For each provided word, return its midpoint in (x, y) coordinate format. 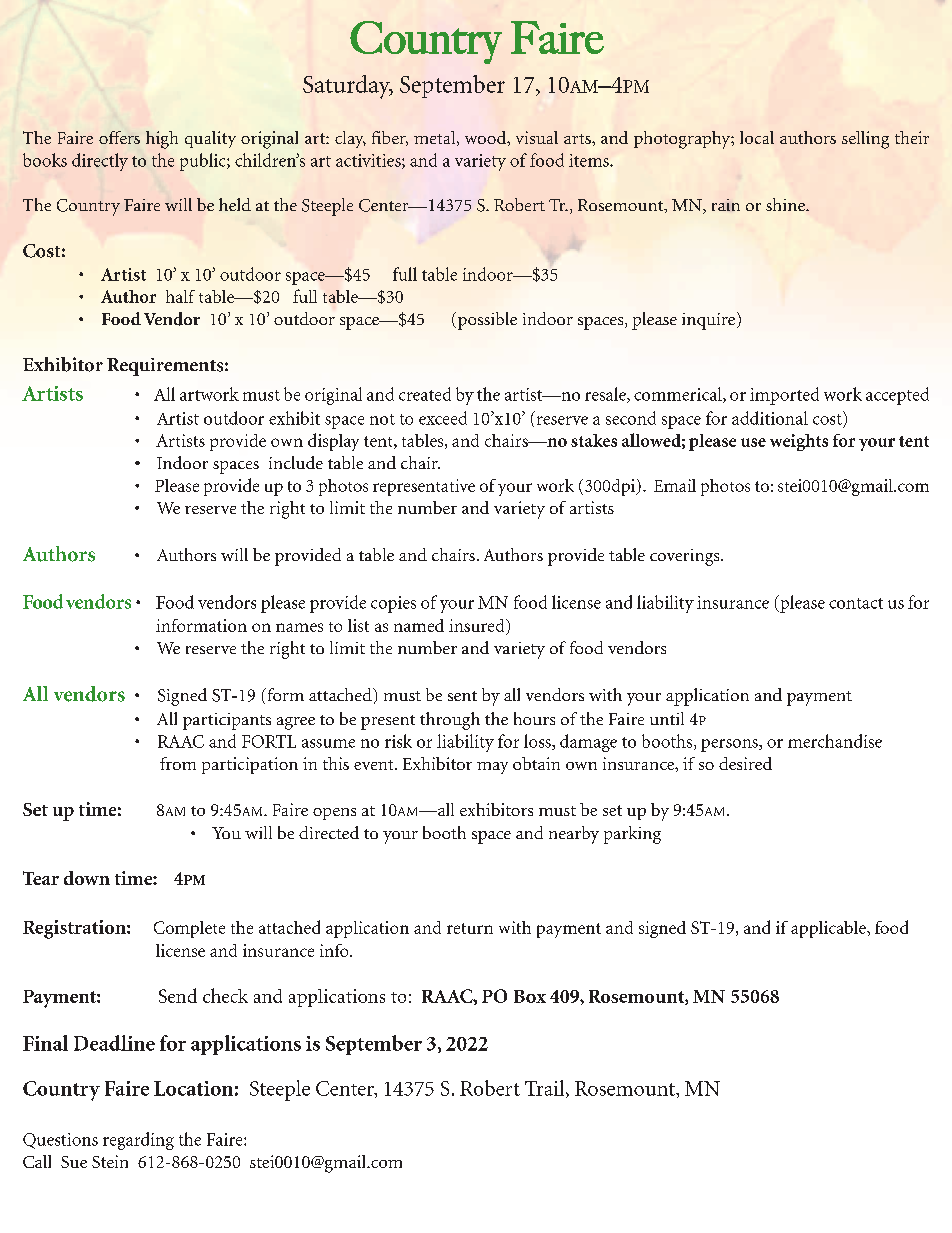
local (757, 137)
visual (537, 137)
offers (119, 137)
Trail (546, 1089)
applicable (829, 929)
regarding (138, 1141)
